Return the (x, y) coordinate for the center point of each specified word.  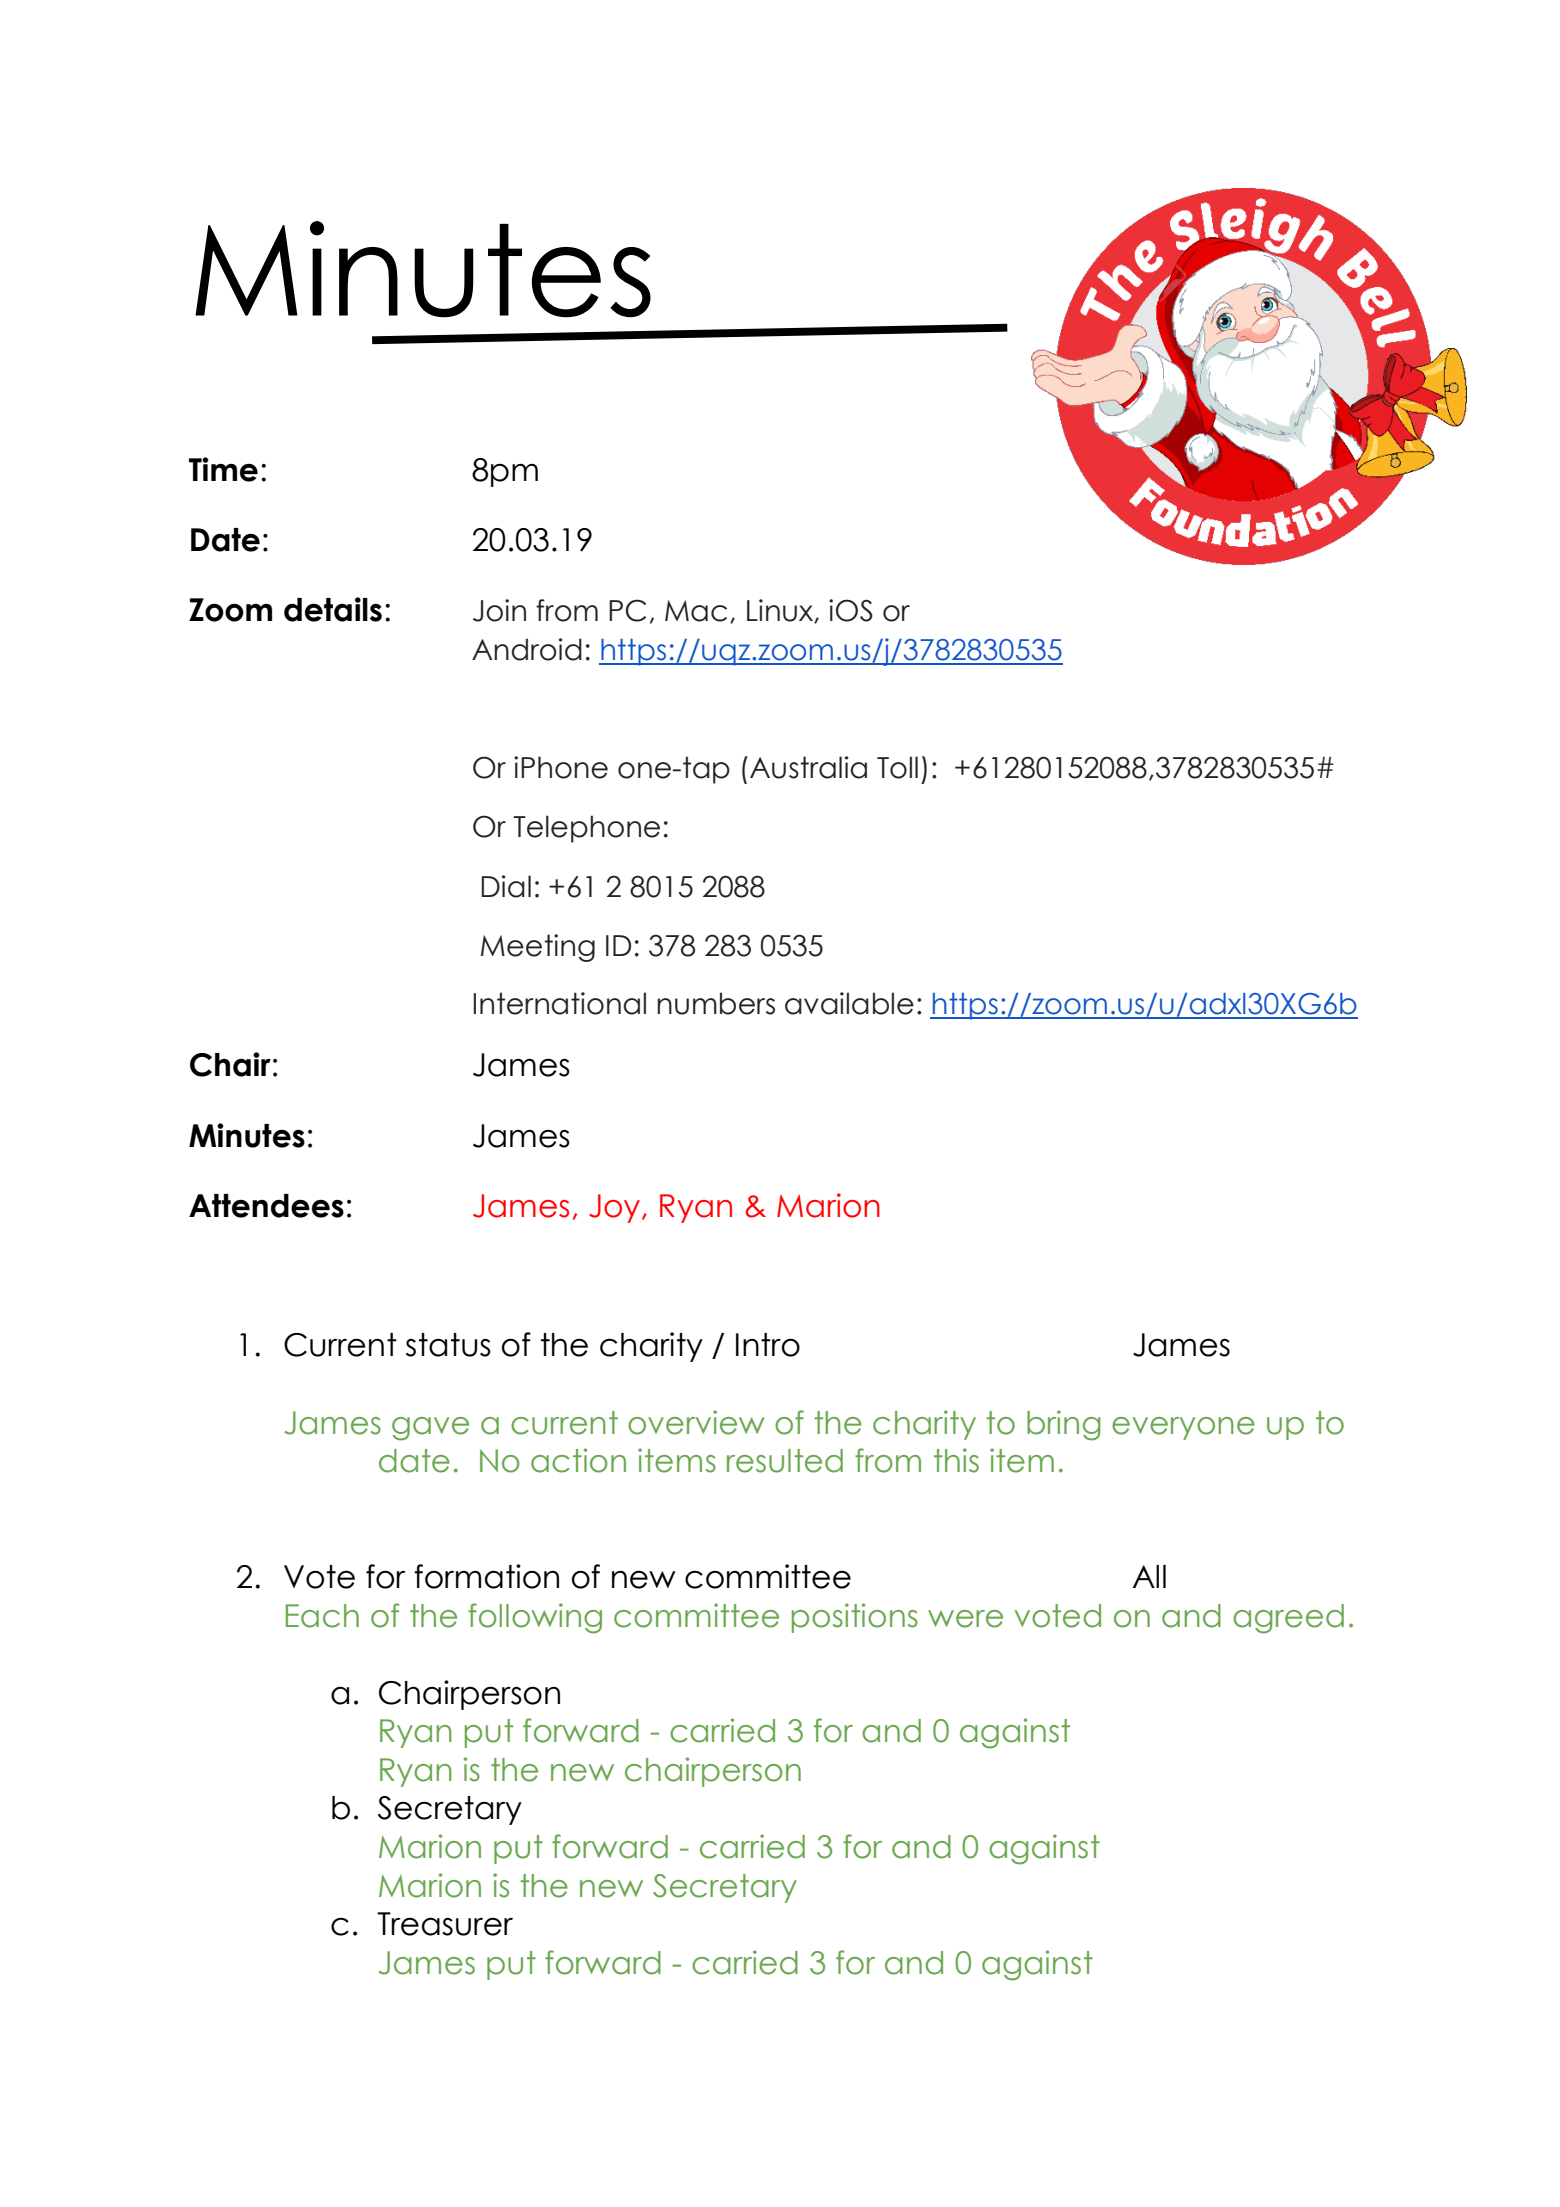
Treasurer (445, 1924)
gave (430, 1429)
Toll (897, 767)
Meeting (538, 948)
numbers (716, 1003)
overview (696, 1422)
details (333, 609)
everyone (1183, 1428)
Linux (781, 611)
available (849, 1003)
